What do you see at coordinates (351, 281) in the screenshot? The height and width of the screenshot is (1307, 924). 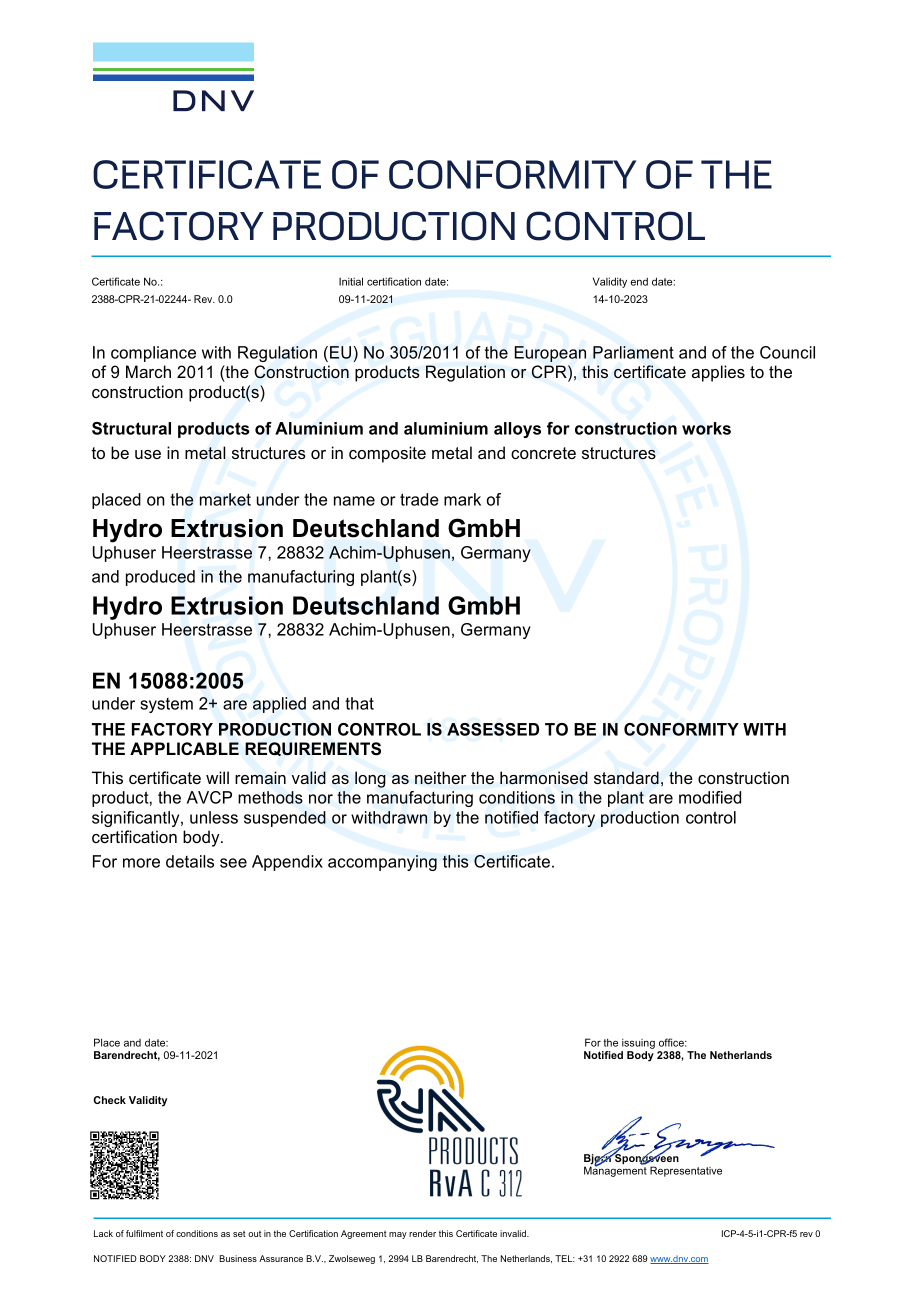 I see `Initial` at bounding box center [351, 281].
